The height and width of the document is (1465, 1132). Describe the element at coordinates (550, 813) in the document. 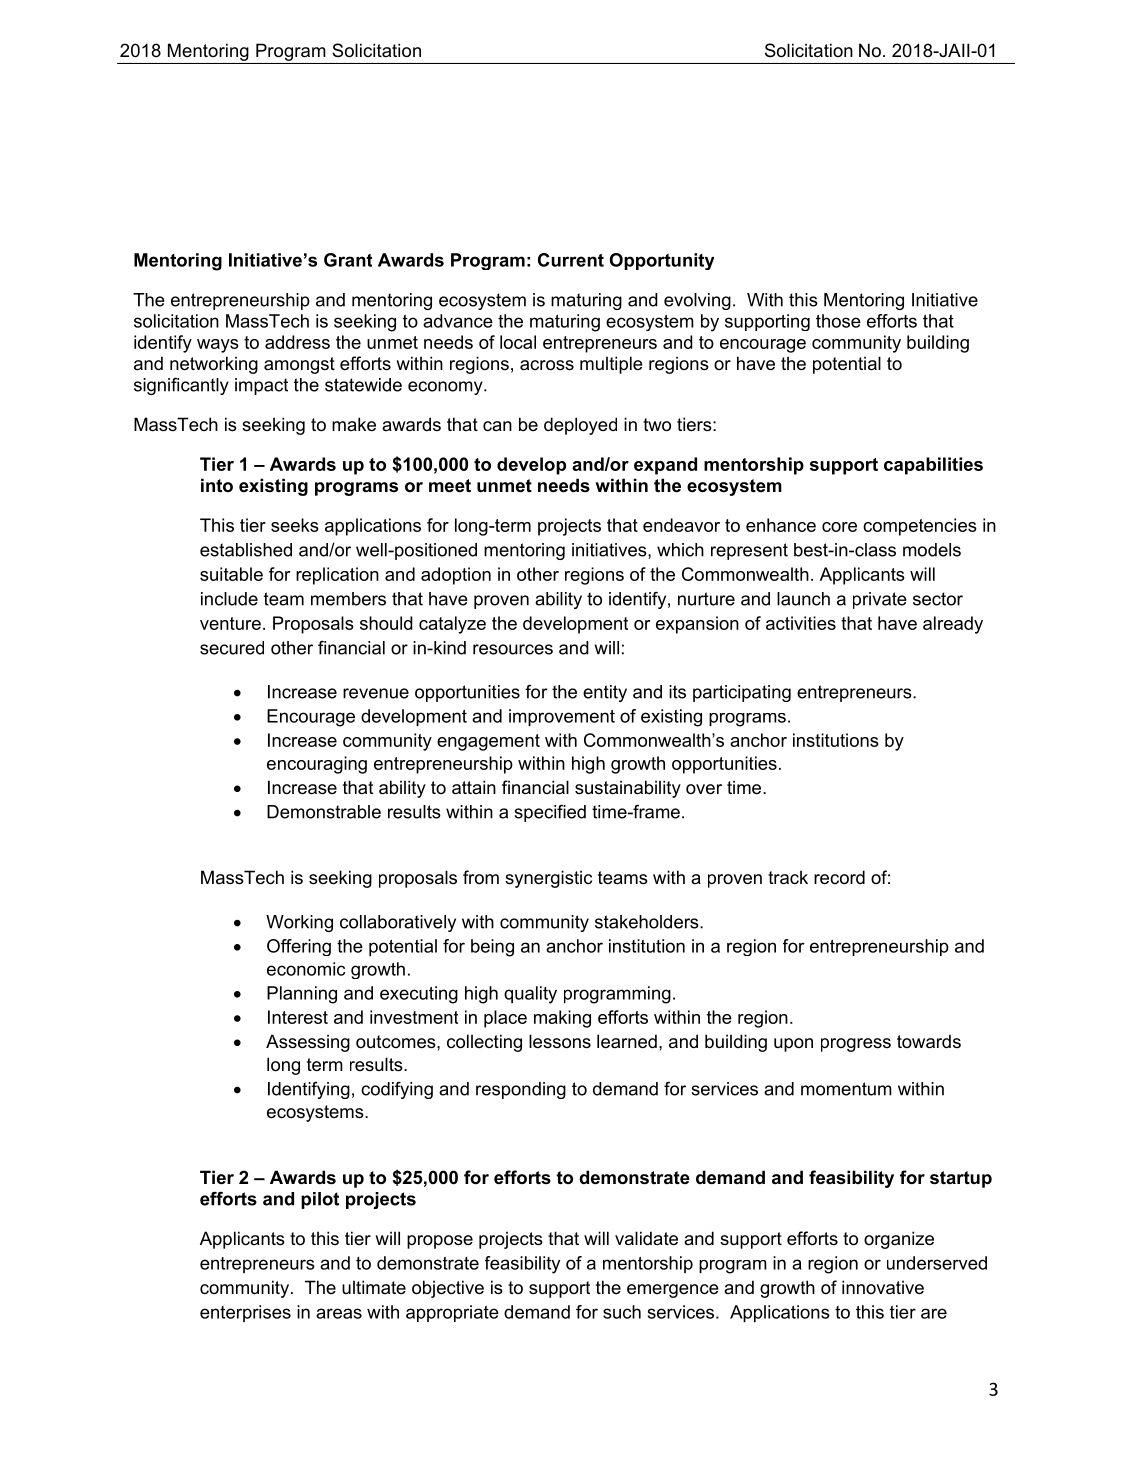

I see `specified` at that location.
